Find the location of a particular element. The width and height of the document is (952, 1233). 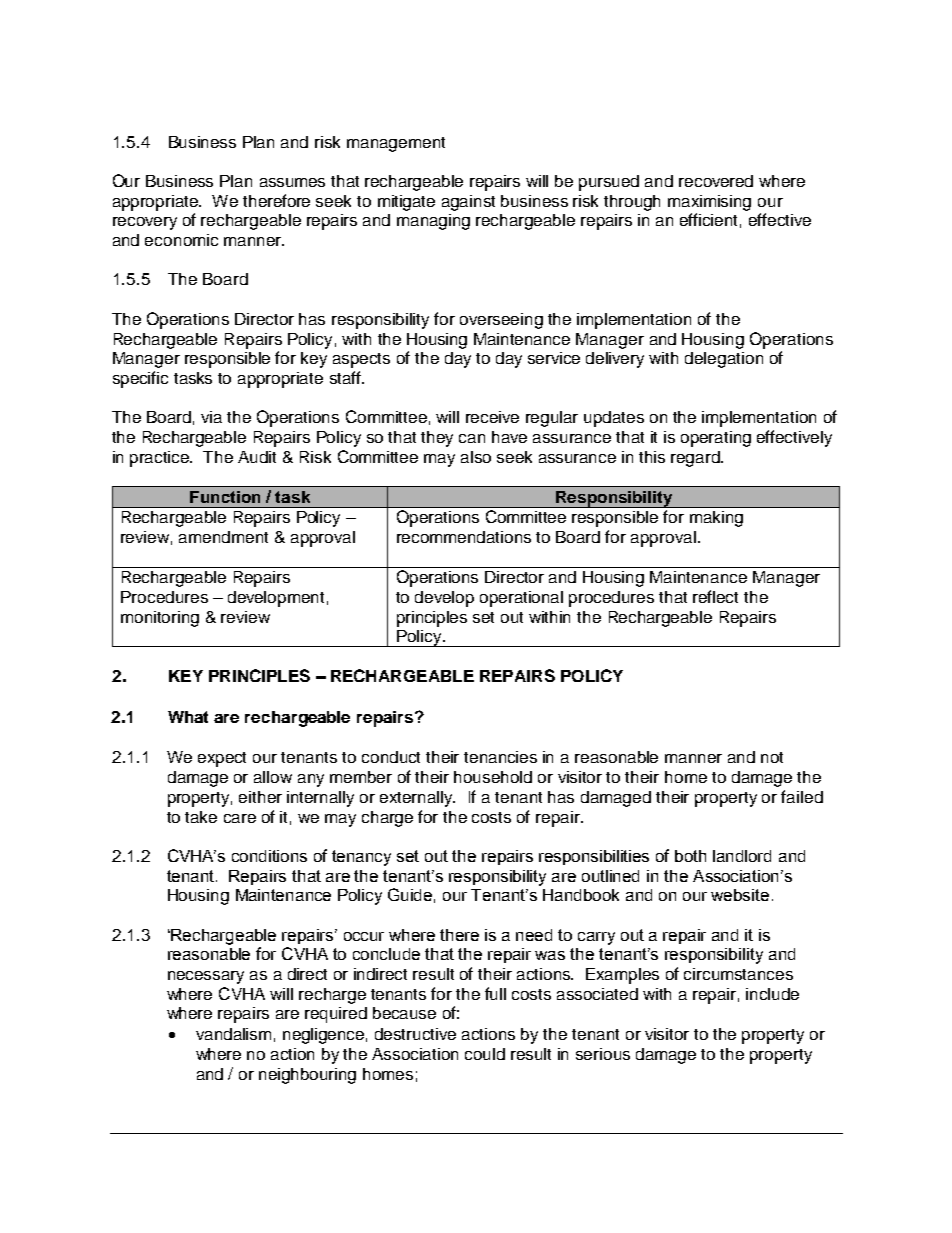

could is located at coordinates (485, 1054).
